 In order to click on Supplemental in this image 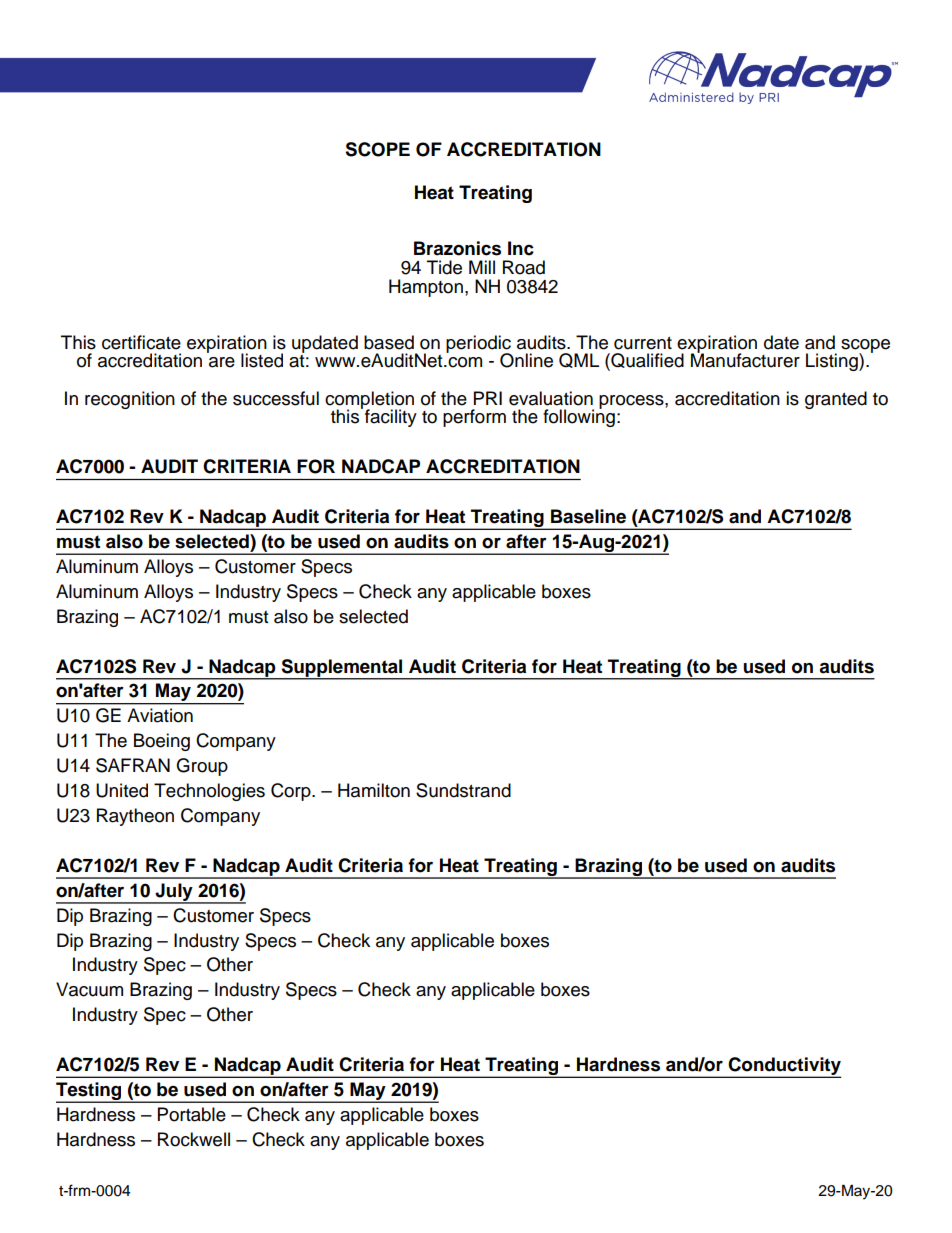, I will do `click(342, 669)`.
